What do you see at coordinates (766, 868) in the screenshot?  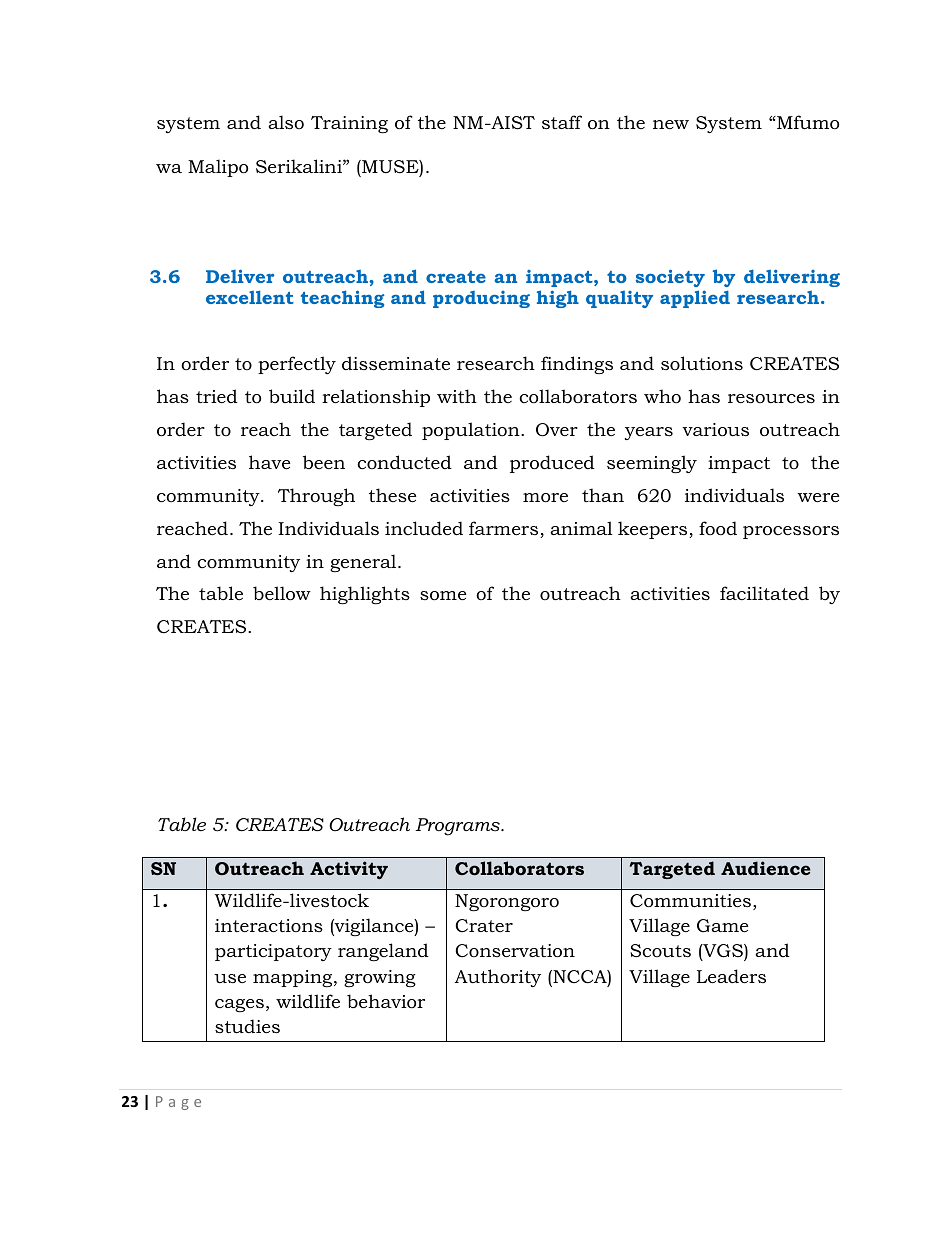 I see `Audience` at bounding box center [766, 868].
